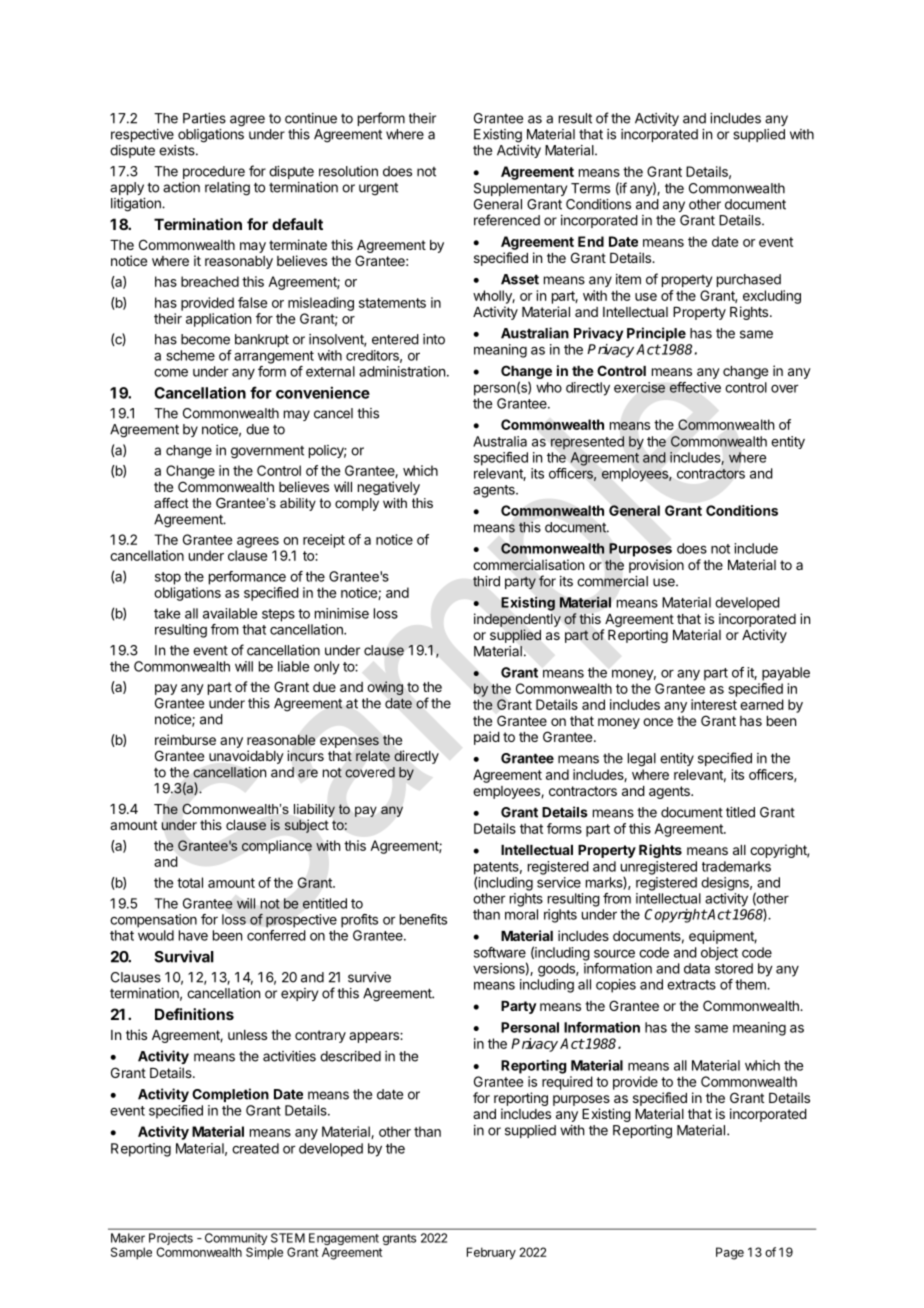 This image has width=924, height=1308. Describe the element at coordinates (190, 882) in the image. I see `total` at that location.
